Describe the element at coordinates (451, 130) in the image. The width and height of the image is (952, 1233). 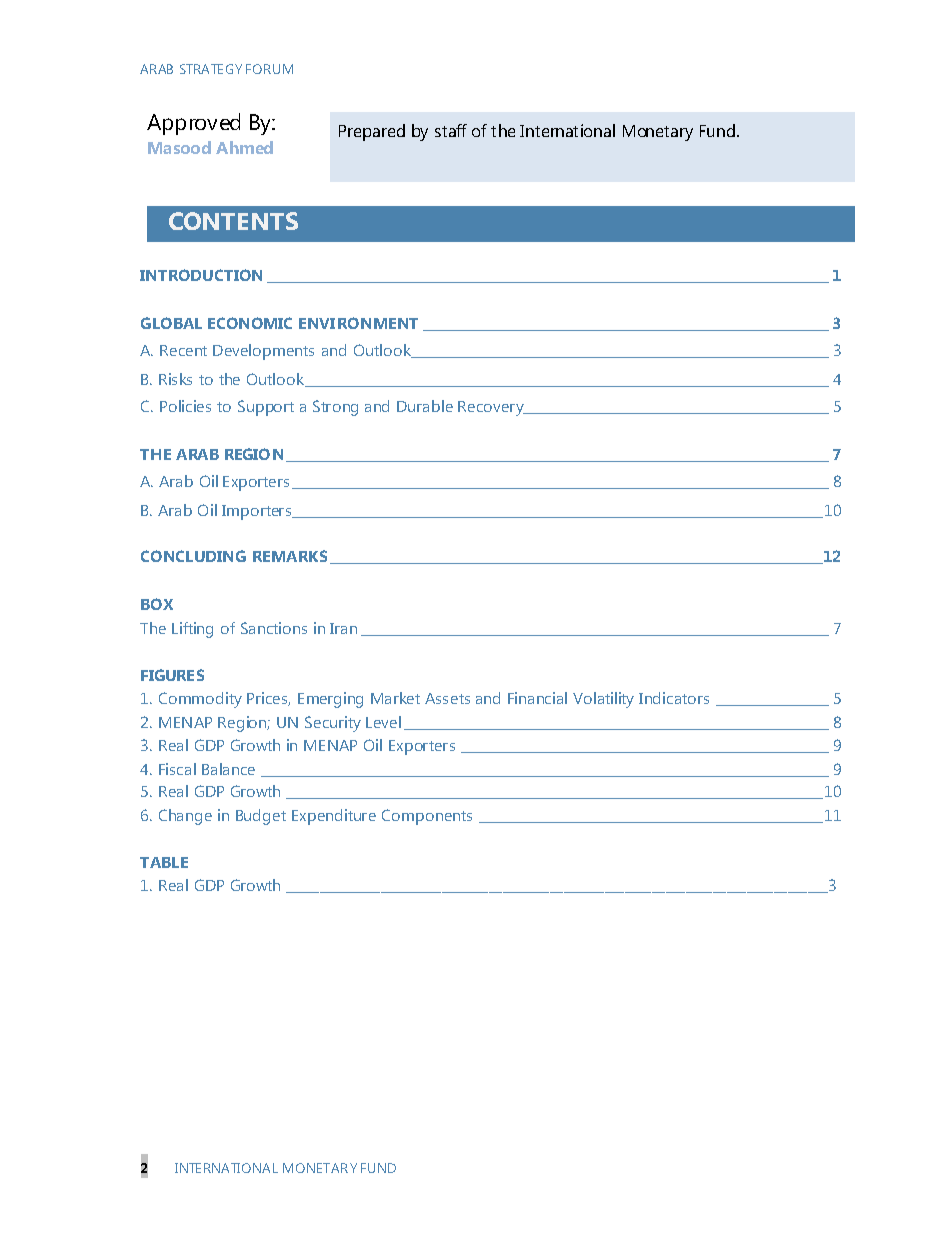
I see `staff` at that location.
